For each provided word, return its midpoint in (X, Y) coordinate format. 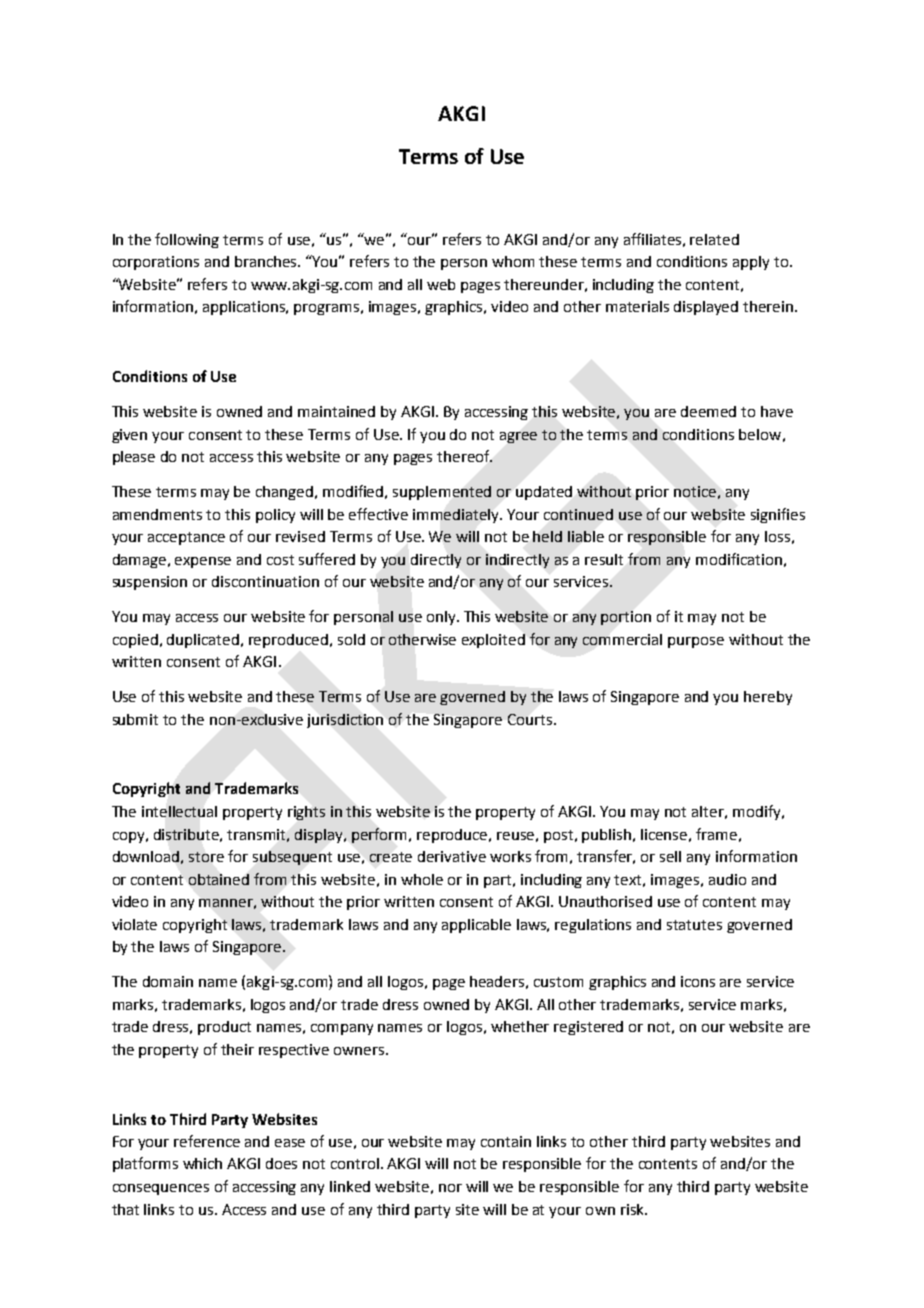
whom (513, 261)
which (202, 1163)
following (187, 240)
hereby (768, 698)
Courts (531, 719)
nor (450, 1188)
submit (135, 719)
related (714, 239)
